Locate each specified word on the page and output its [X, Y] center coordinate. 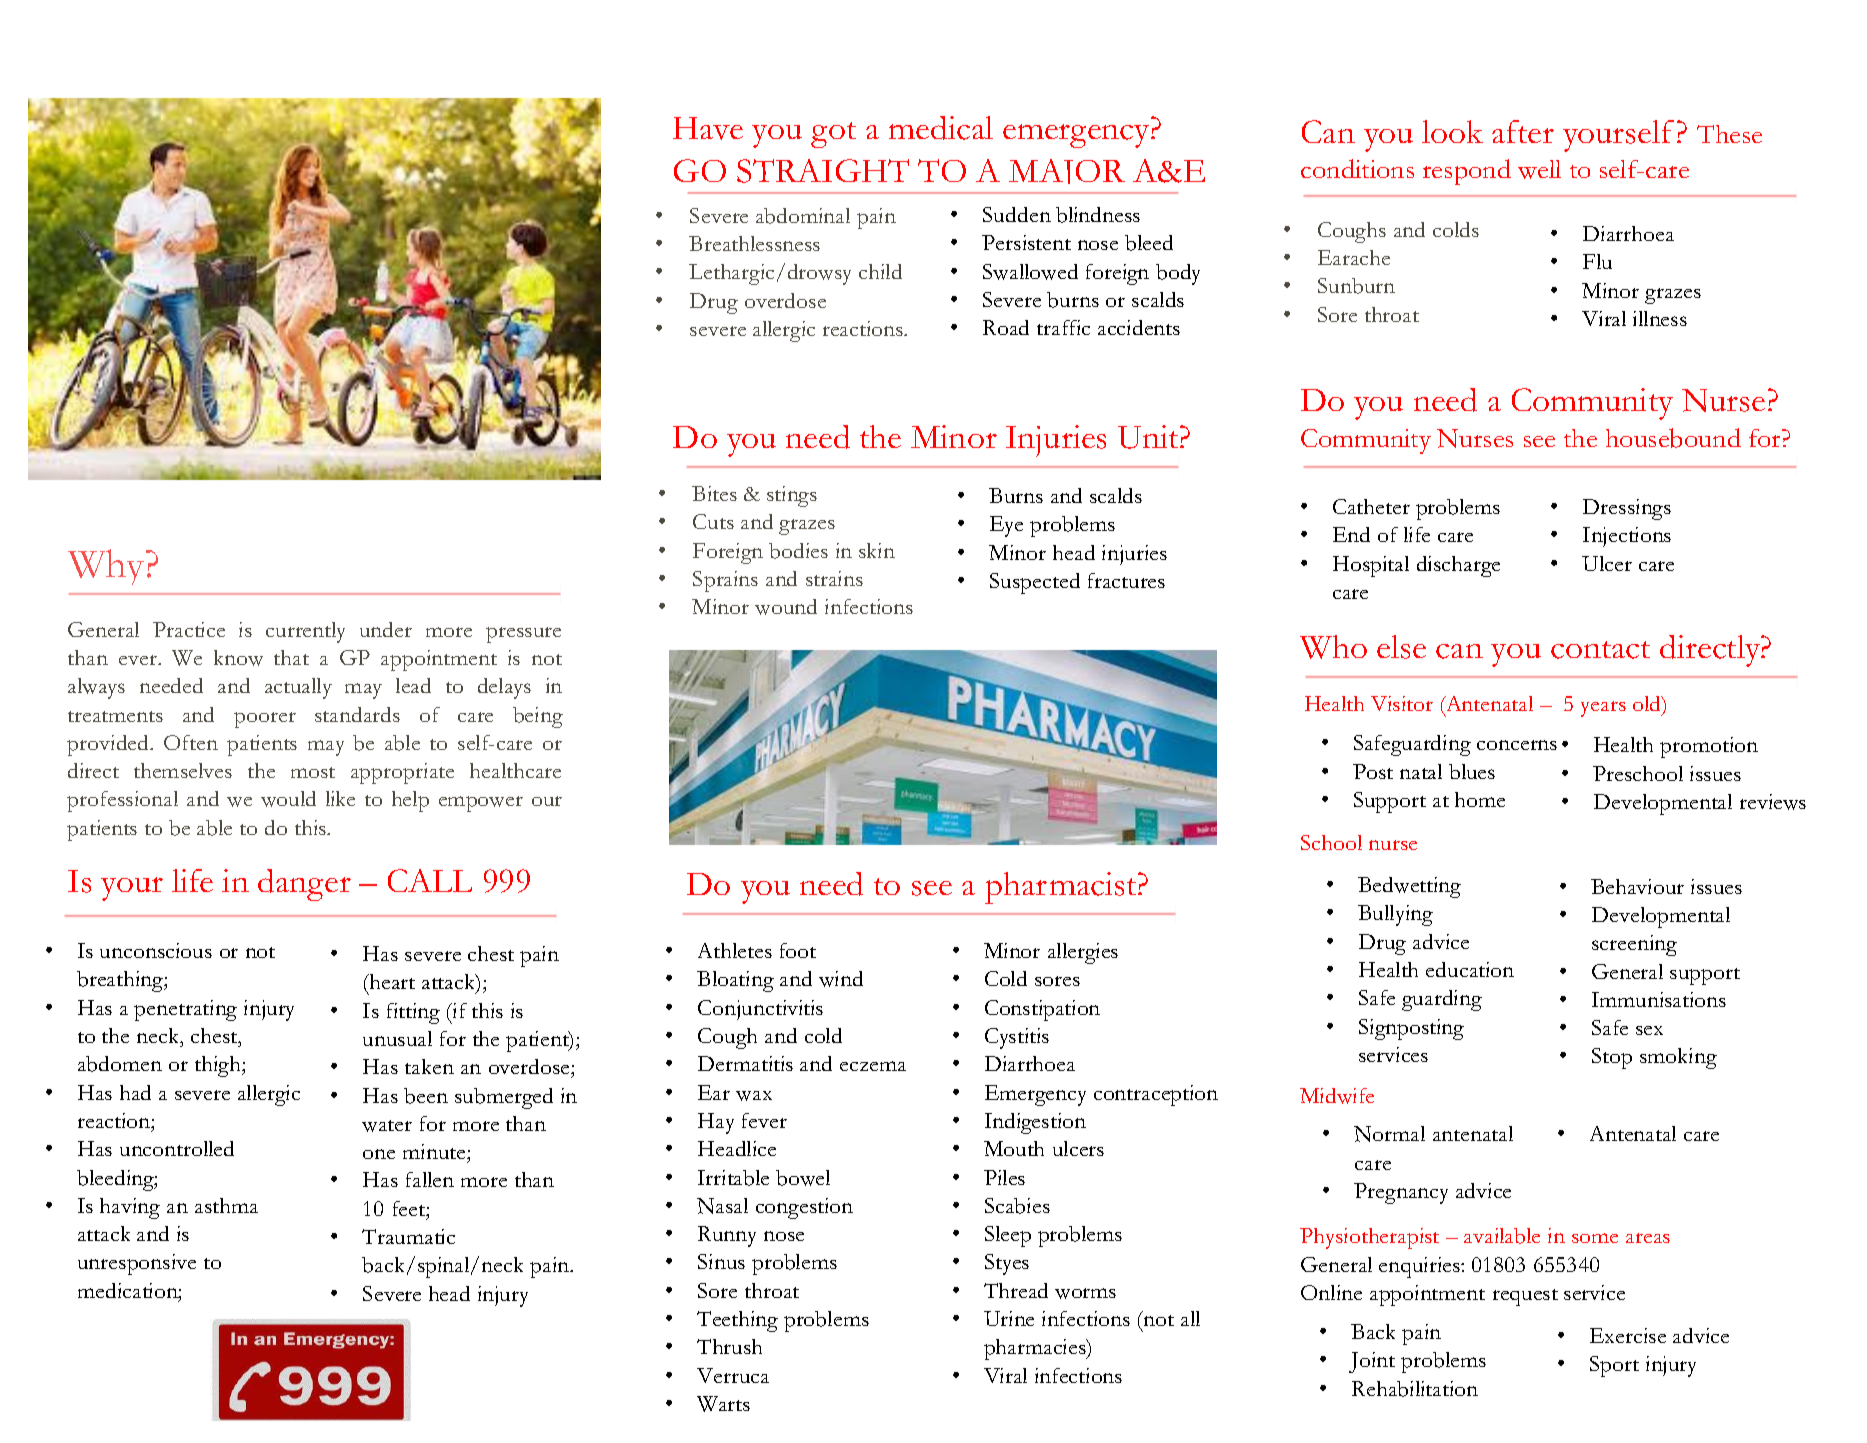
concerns [1517, 745]
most [313, 772]
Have [708, 128]
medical [941, 128]
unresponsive [137, 1264]
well [1539, 169]
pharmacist [1062, 888]
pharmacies [1036, 1349]
